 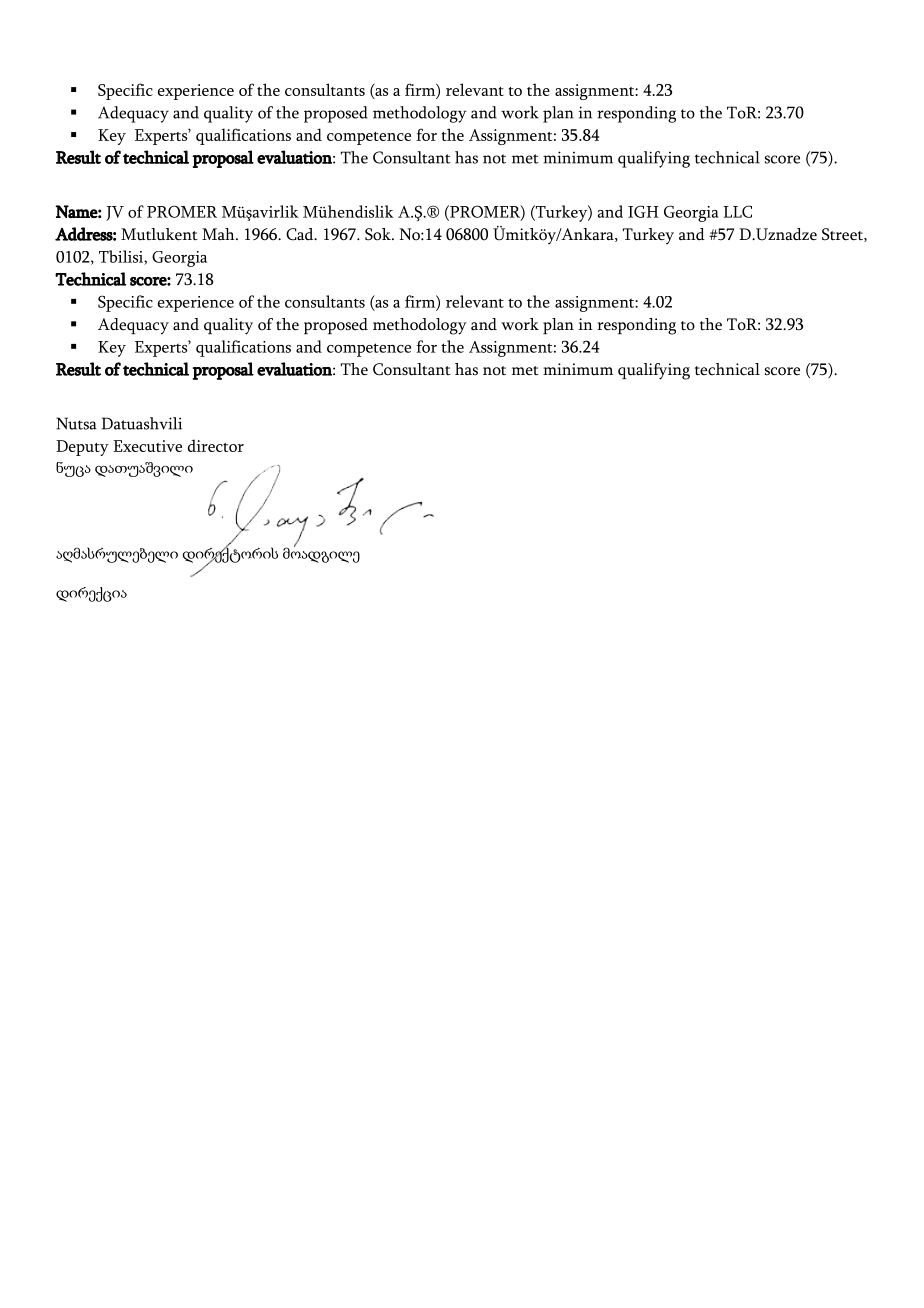 What do you see at coordinates (737, 211) in the screenshot?
I see `LLC` at bounding box center [737, 211].
